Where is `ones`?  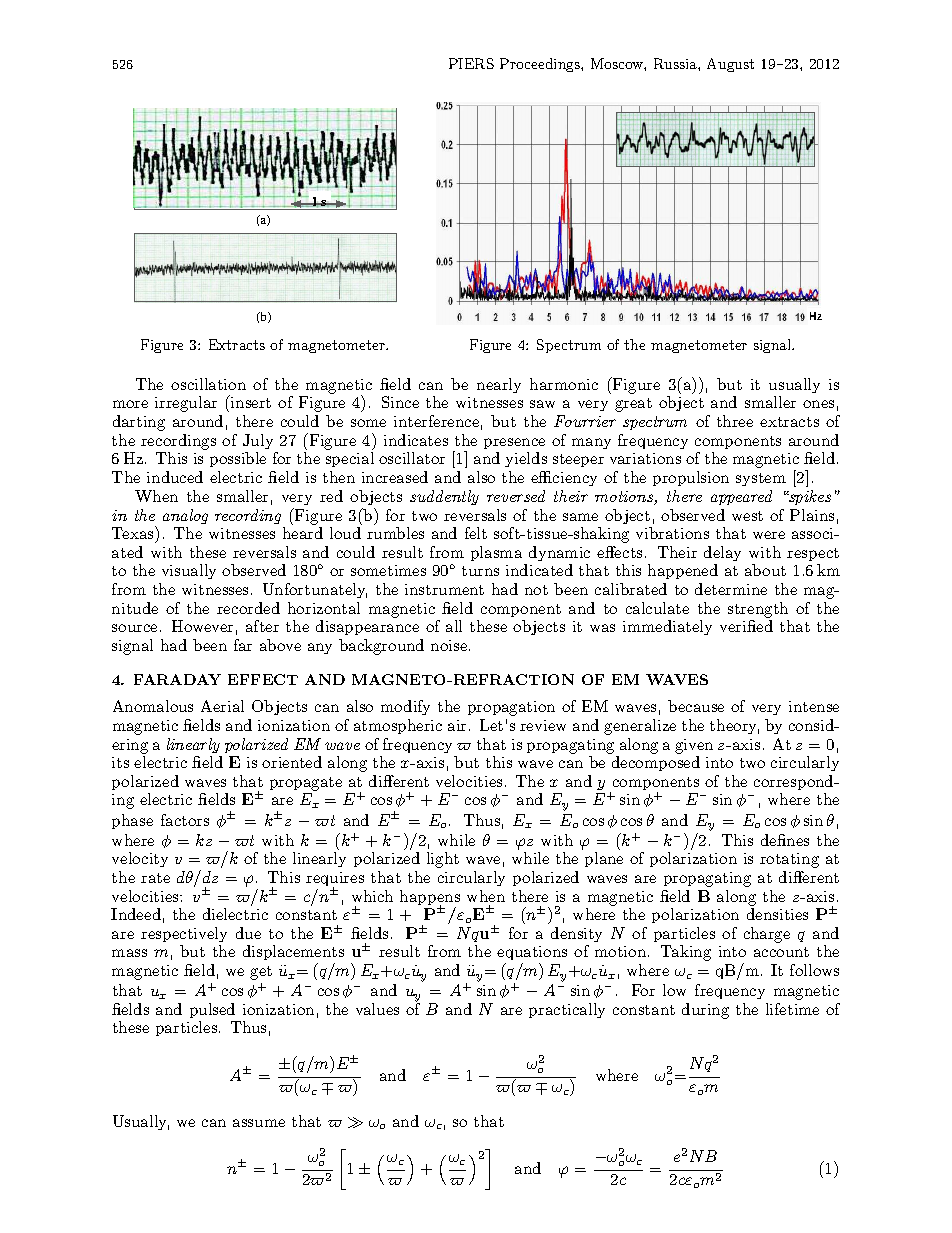 ones is located at coordinates (818, 404).
